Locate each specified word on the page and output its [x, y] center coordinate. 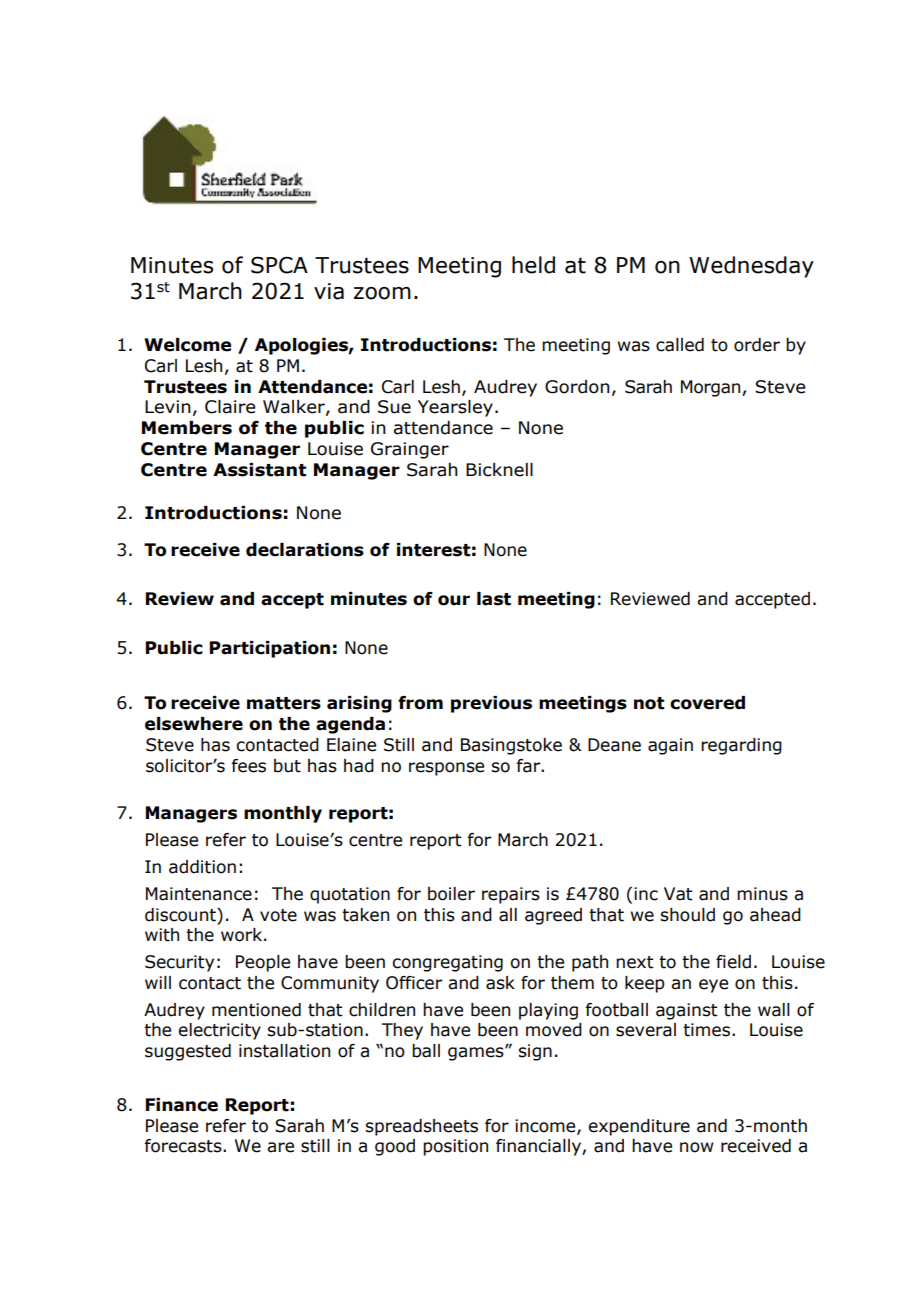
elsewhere [194, 724]
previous [491, 704]
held [533, 265]
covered [707, 703]
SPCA [279, 265]
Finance [182, 1105]
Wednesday [751, 267]
